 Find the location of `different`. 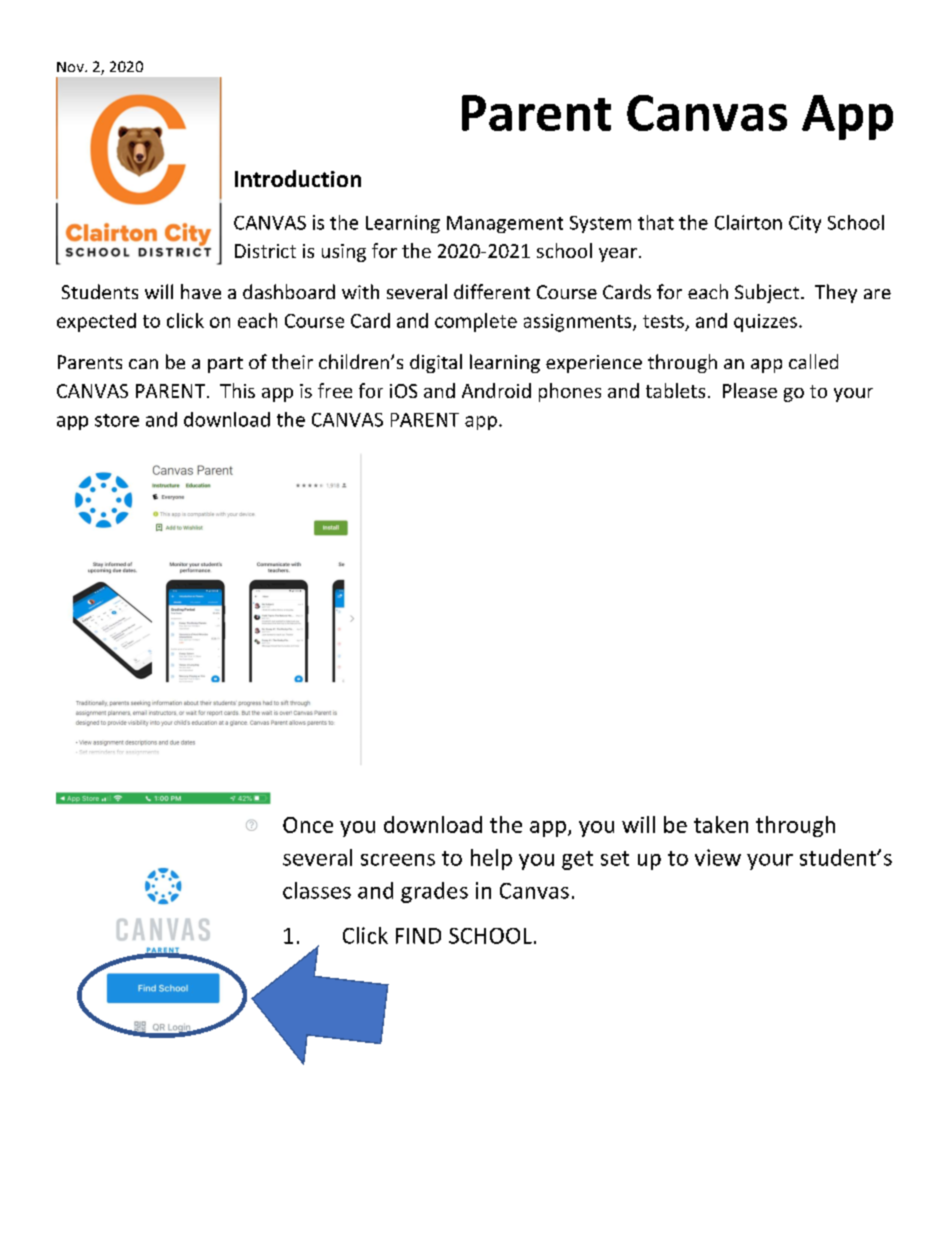

different is located at coordinates (492, 291).
